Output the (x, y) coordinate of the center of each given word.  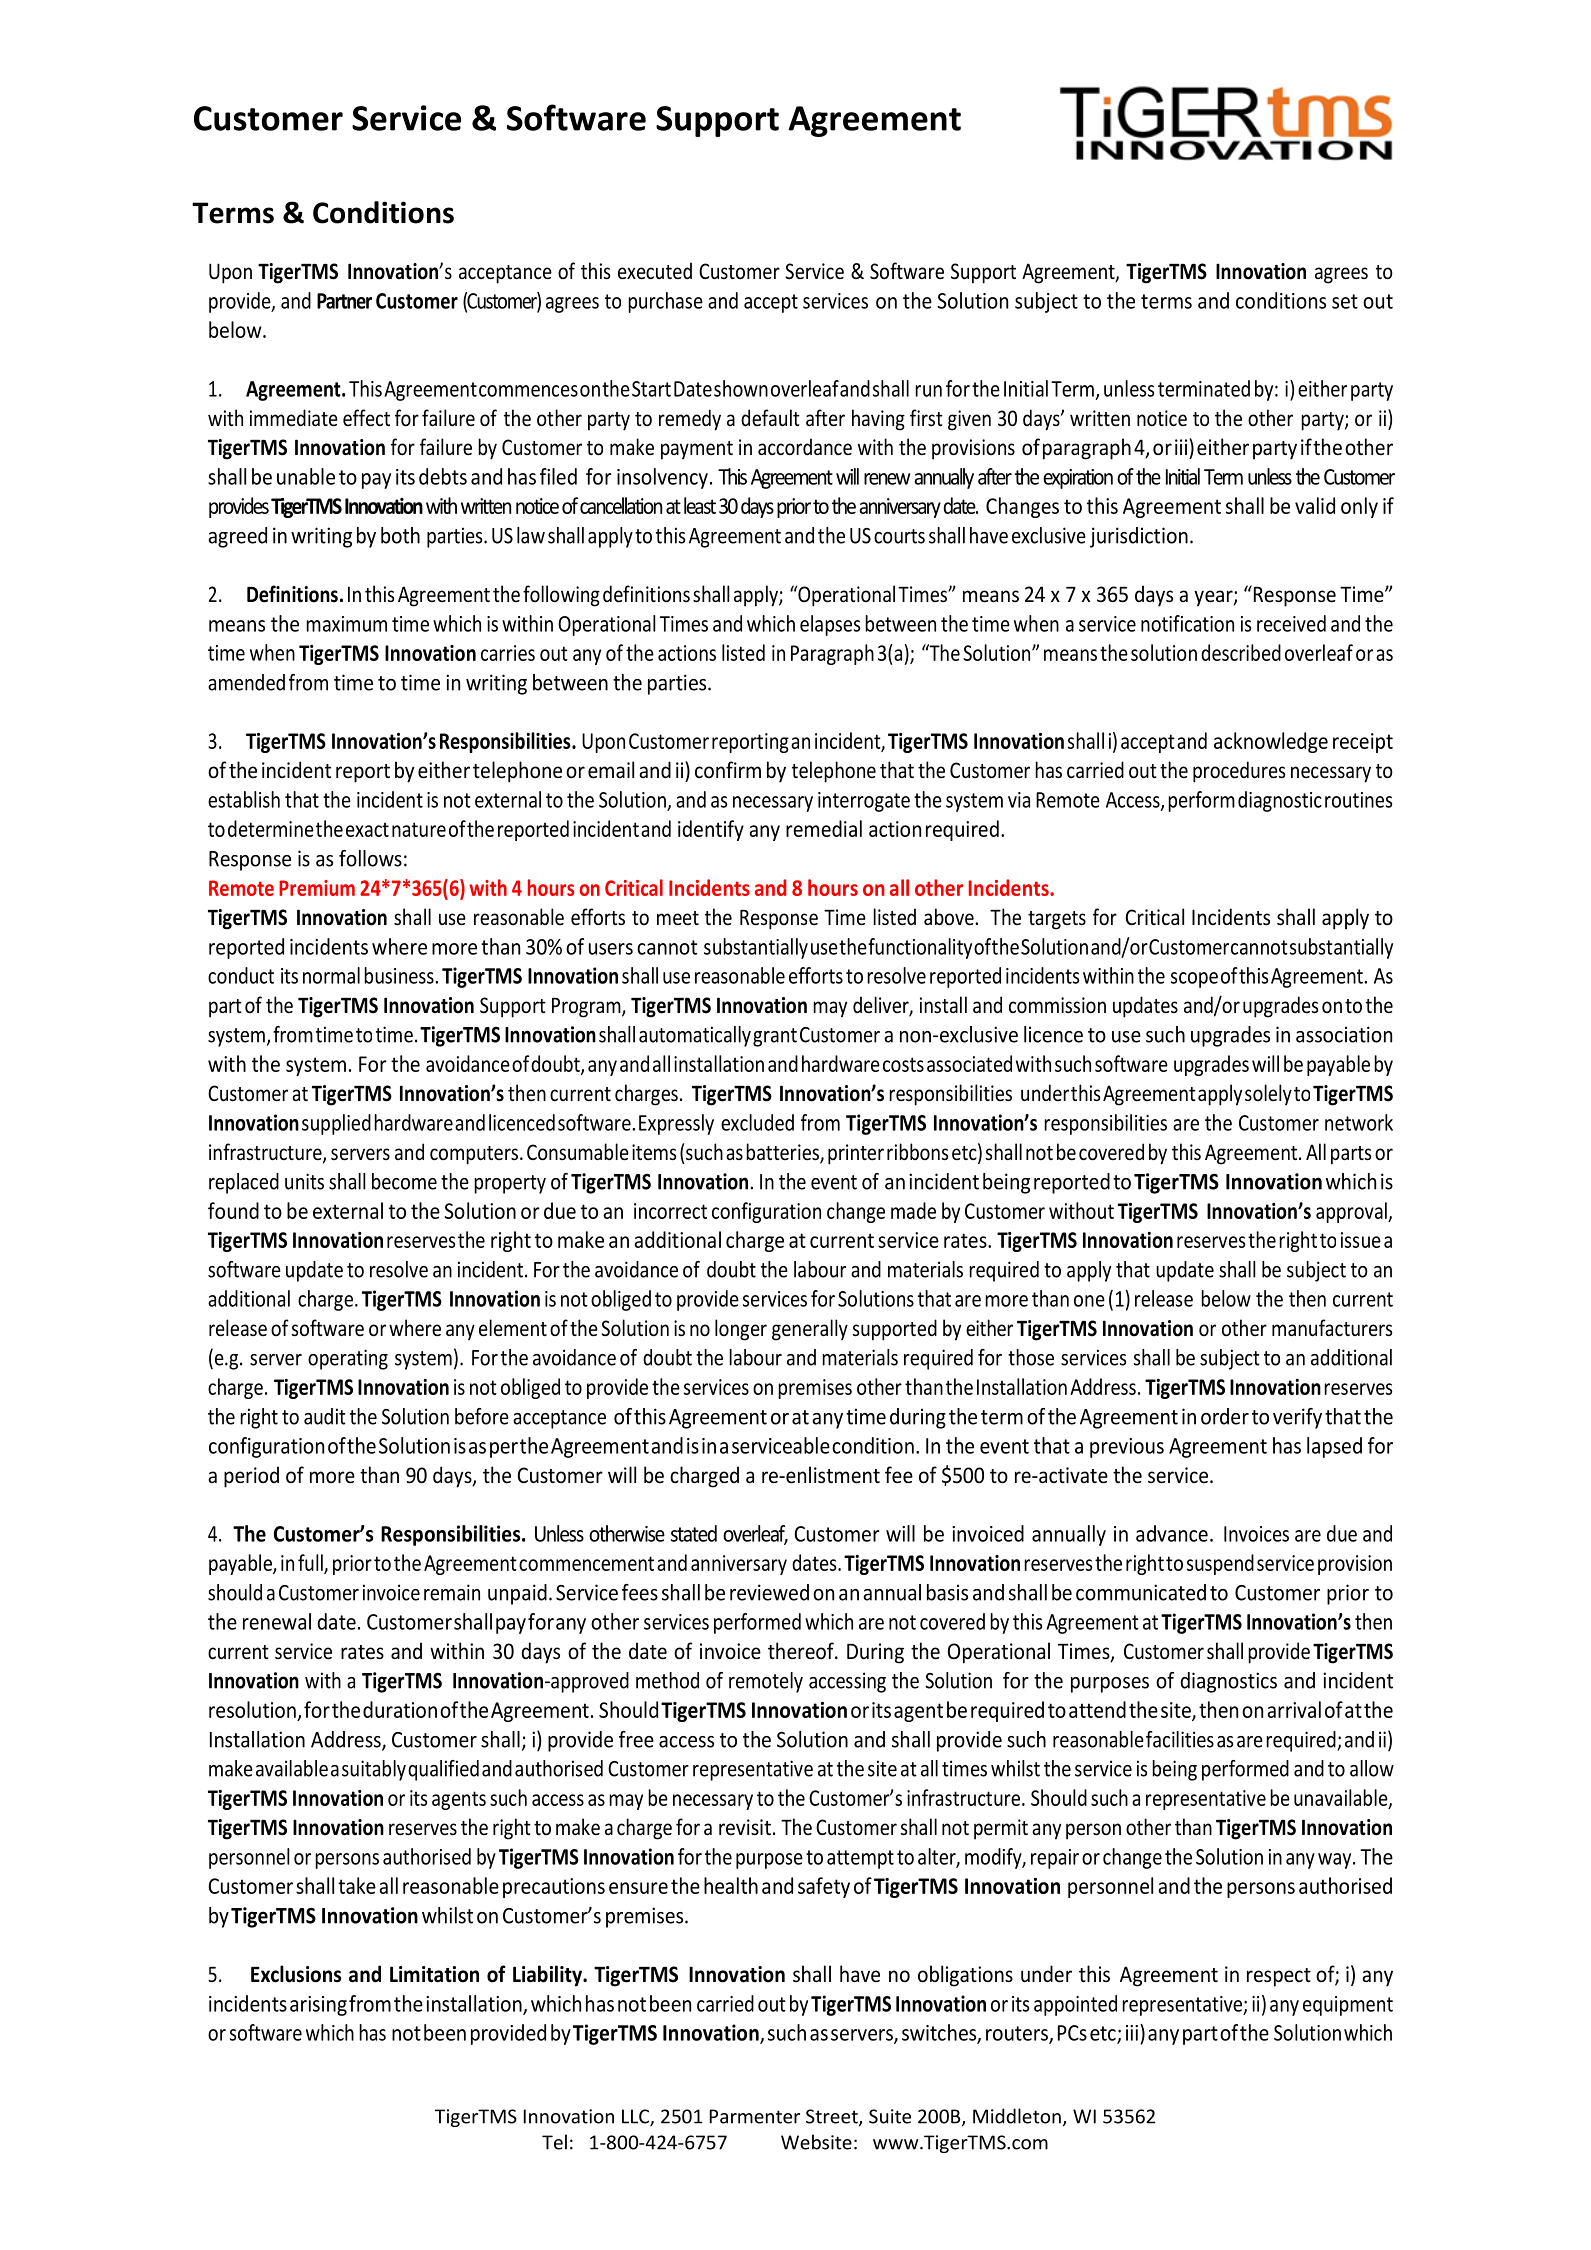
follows (370, 858)
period (251, 1477)
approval (1352, 1212)
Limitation (434, 1974)
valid (1315, 505)
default (770, 417)
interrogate (864, 802)
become (404, 1181)
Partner (344, 301)
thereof (802, 1651)
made (913, 1210)
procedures (1239, 772)
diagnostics (1228, 1682)
